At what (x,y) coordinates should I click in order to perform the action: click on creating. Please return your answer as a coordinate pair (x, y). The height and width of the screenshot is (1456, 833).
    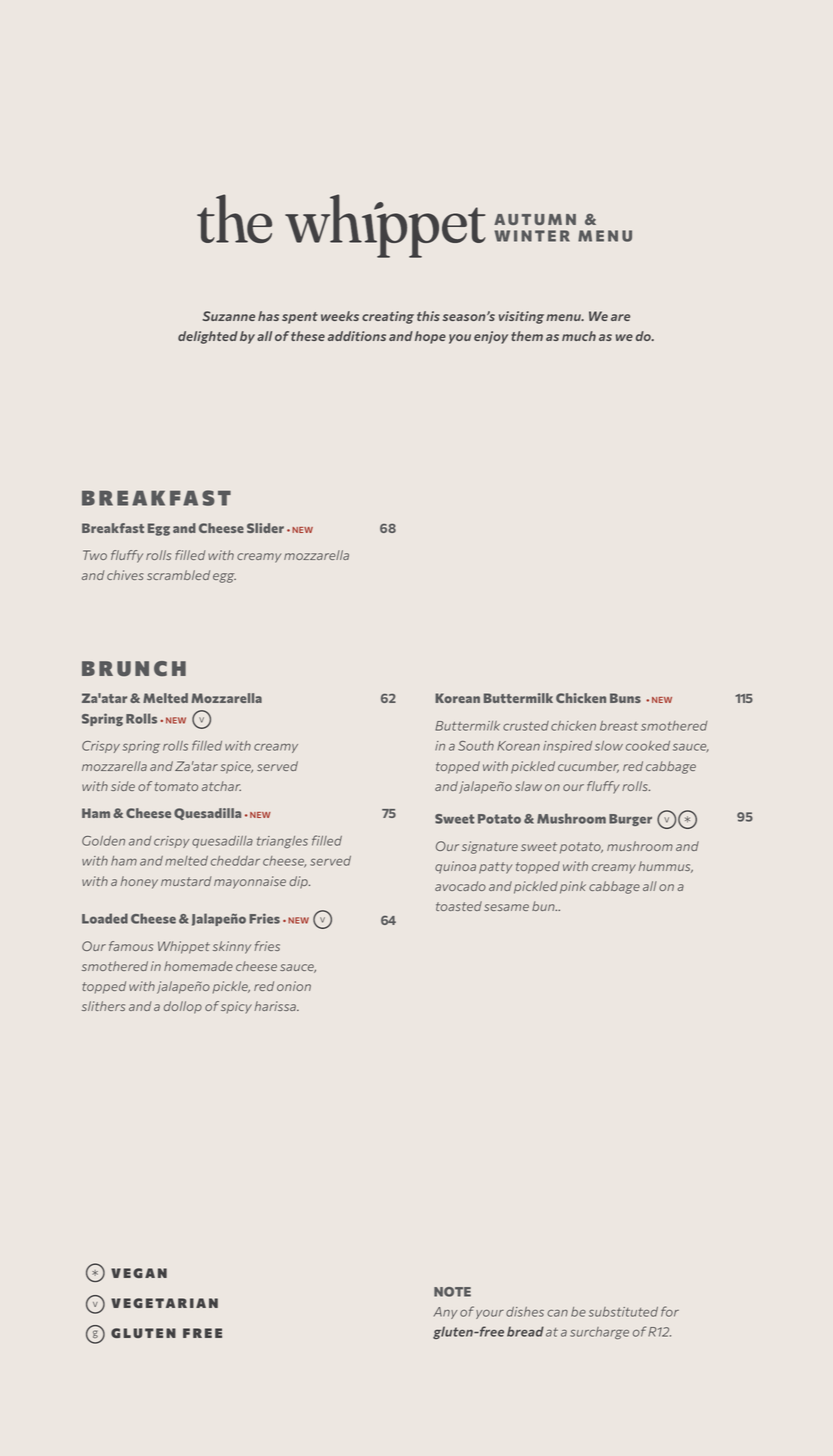
    Looking at the image, I should click on (388, 317).
